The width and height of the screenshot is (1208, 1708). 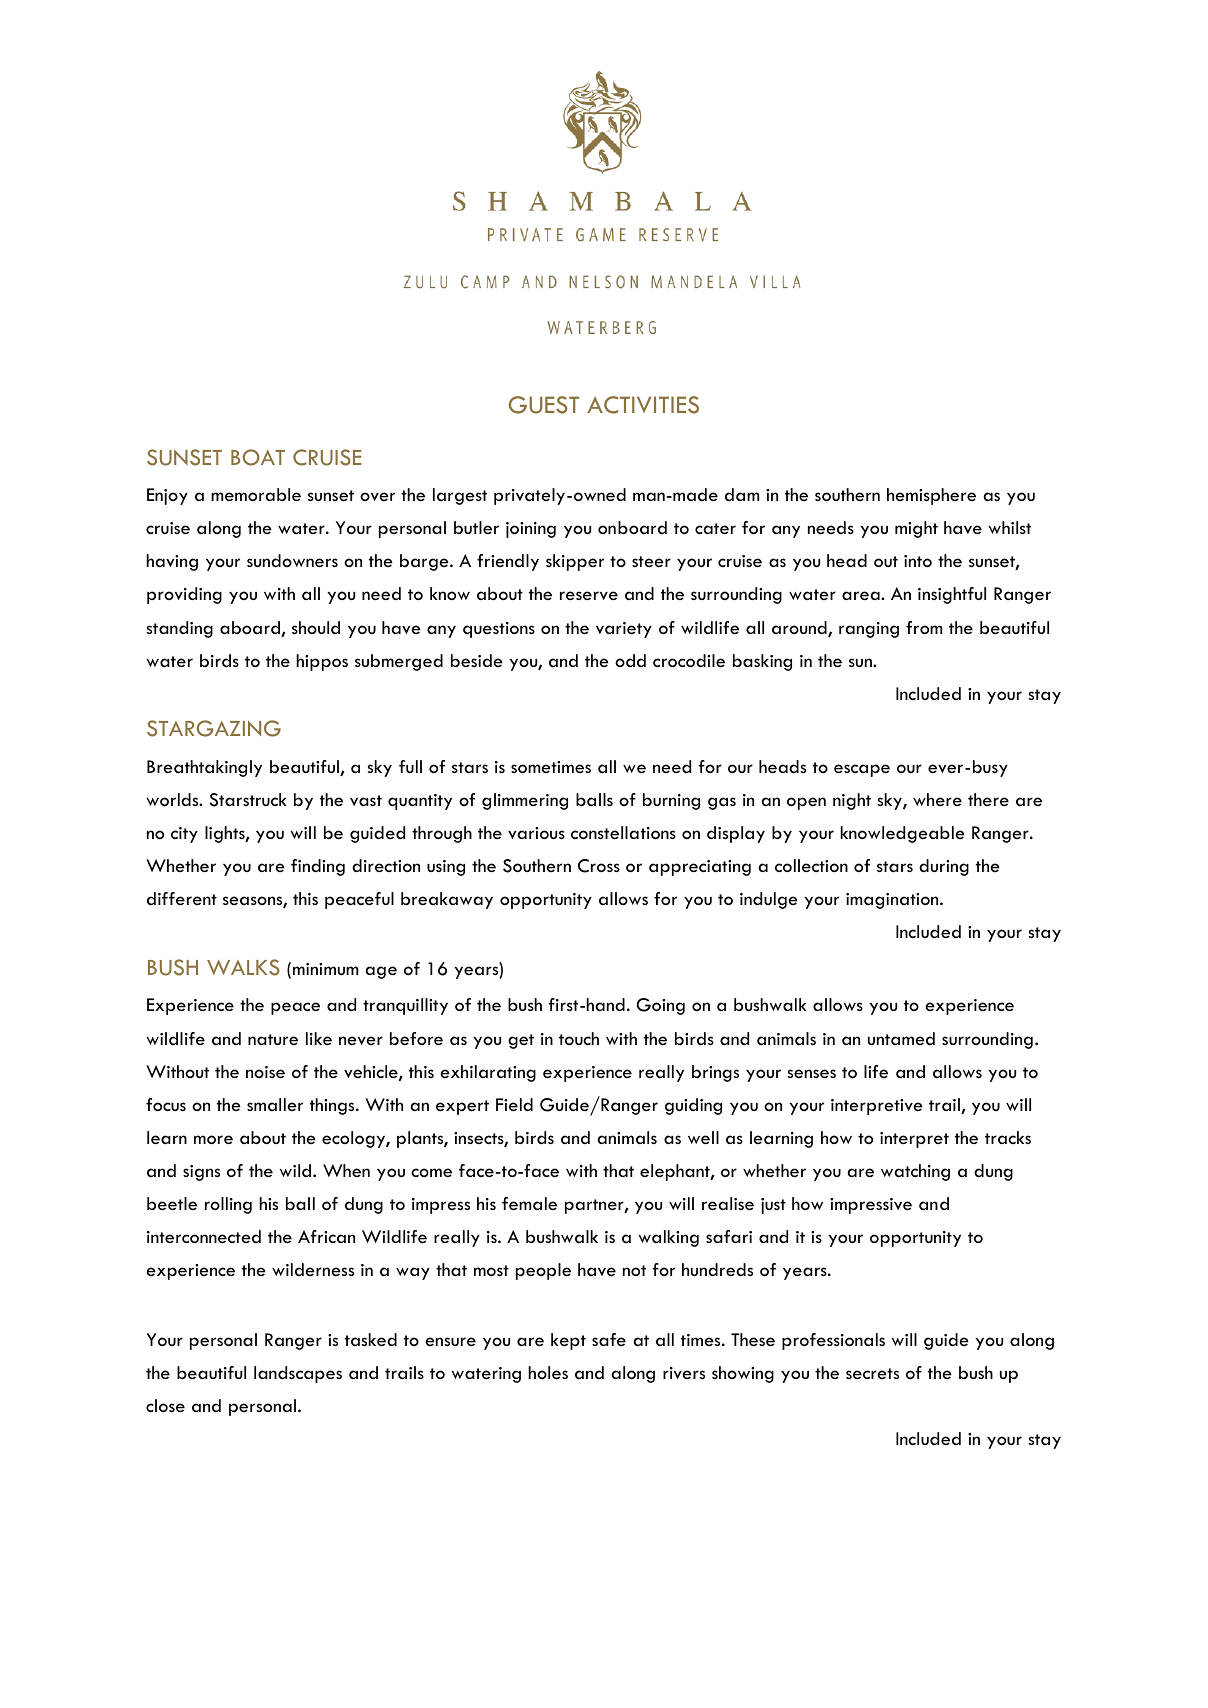 What do you see at coordinates (544, 405) in the screenshot?
I see `GUEST` at bounding box center [544, 405].
